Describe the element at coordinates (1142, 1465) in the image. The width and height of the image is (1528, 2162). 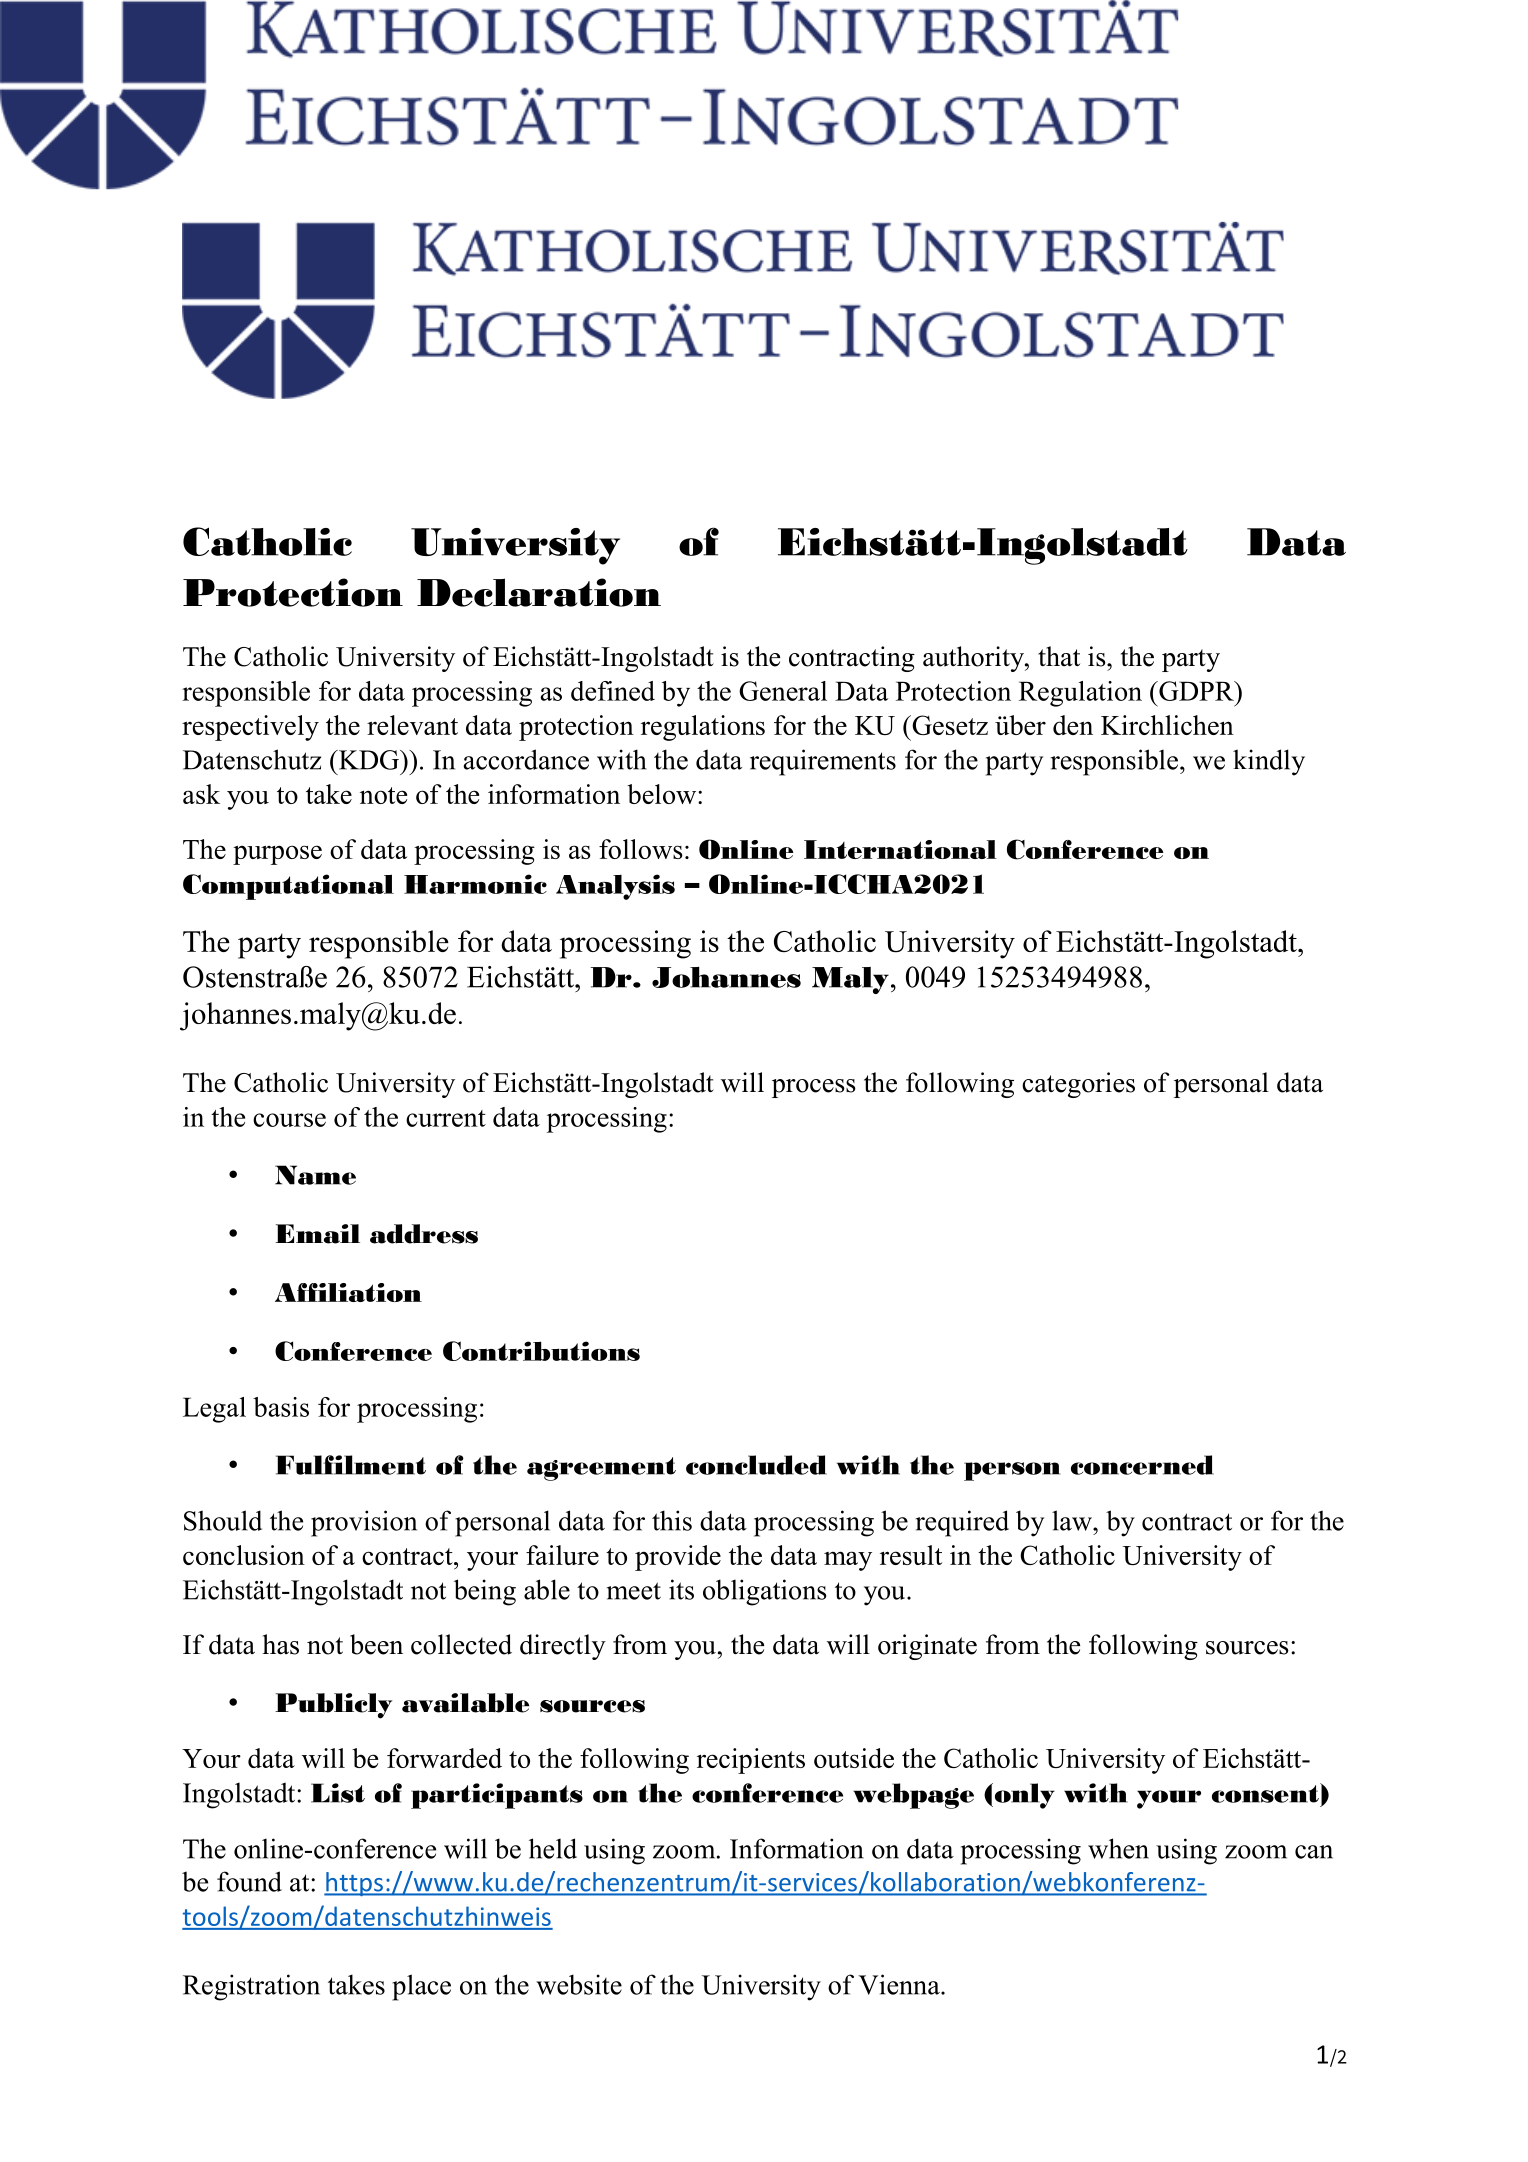
I see `concerned` at that location.
